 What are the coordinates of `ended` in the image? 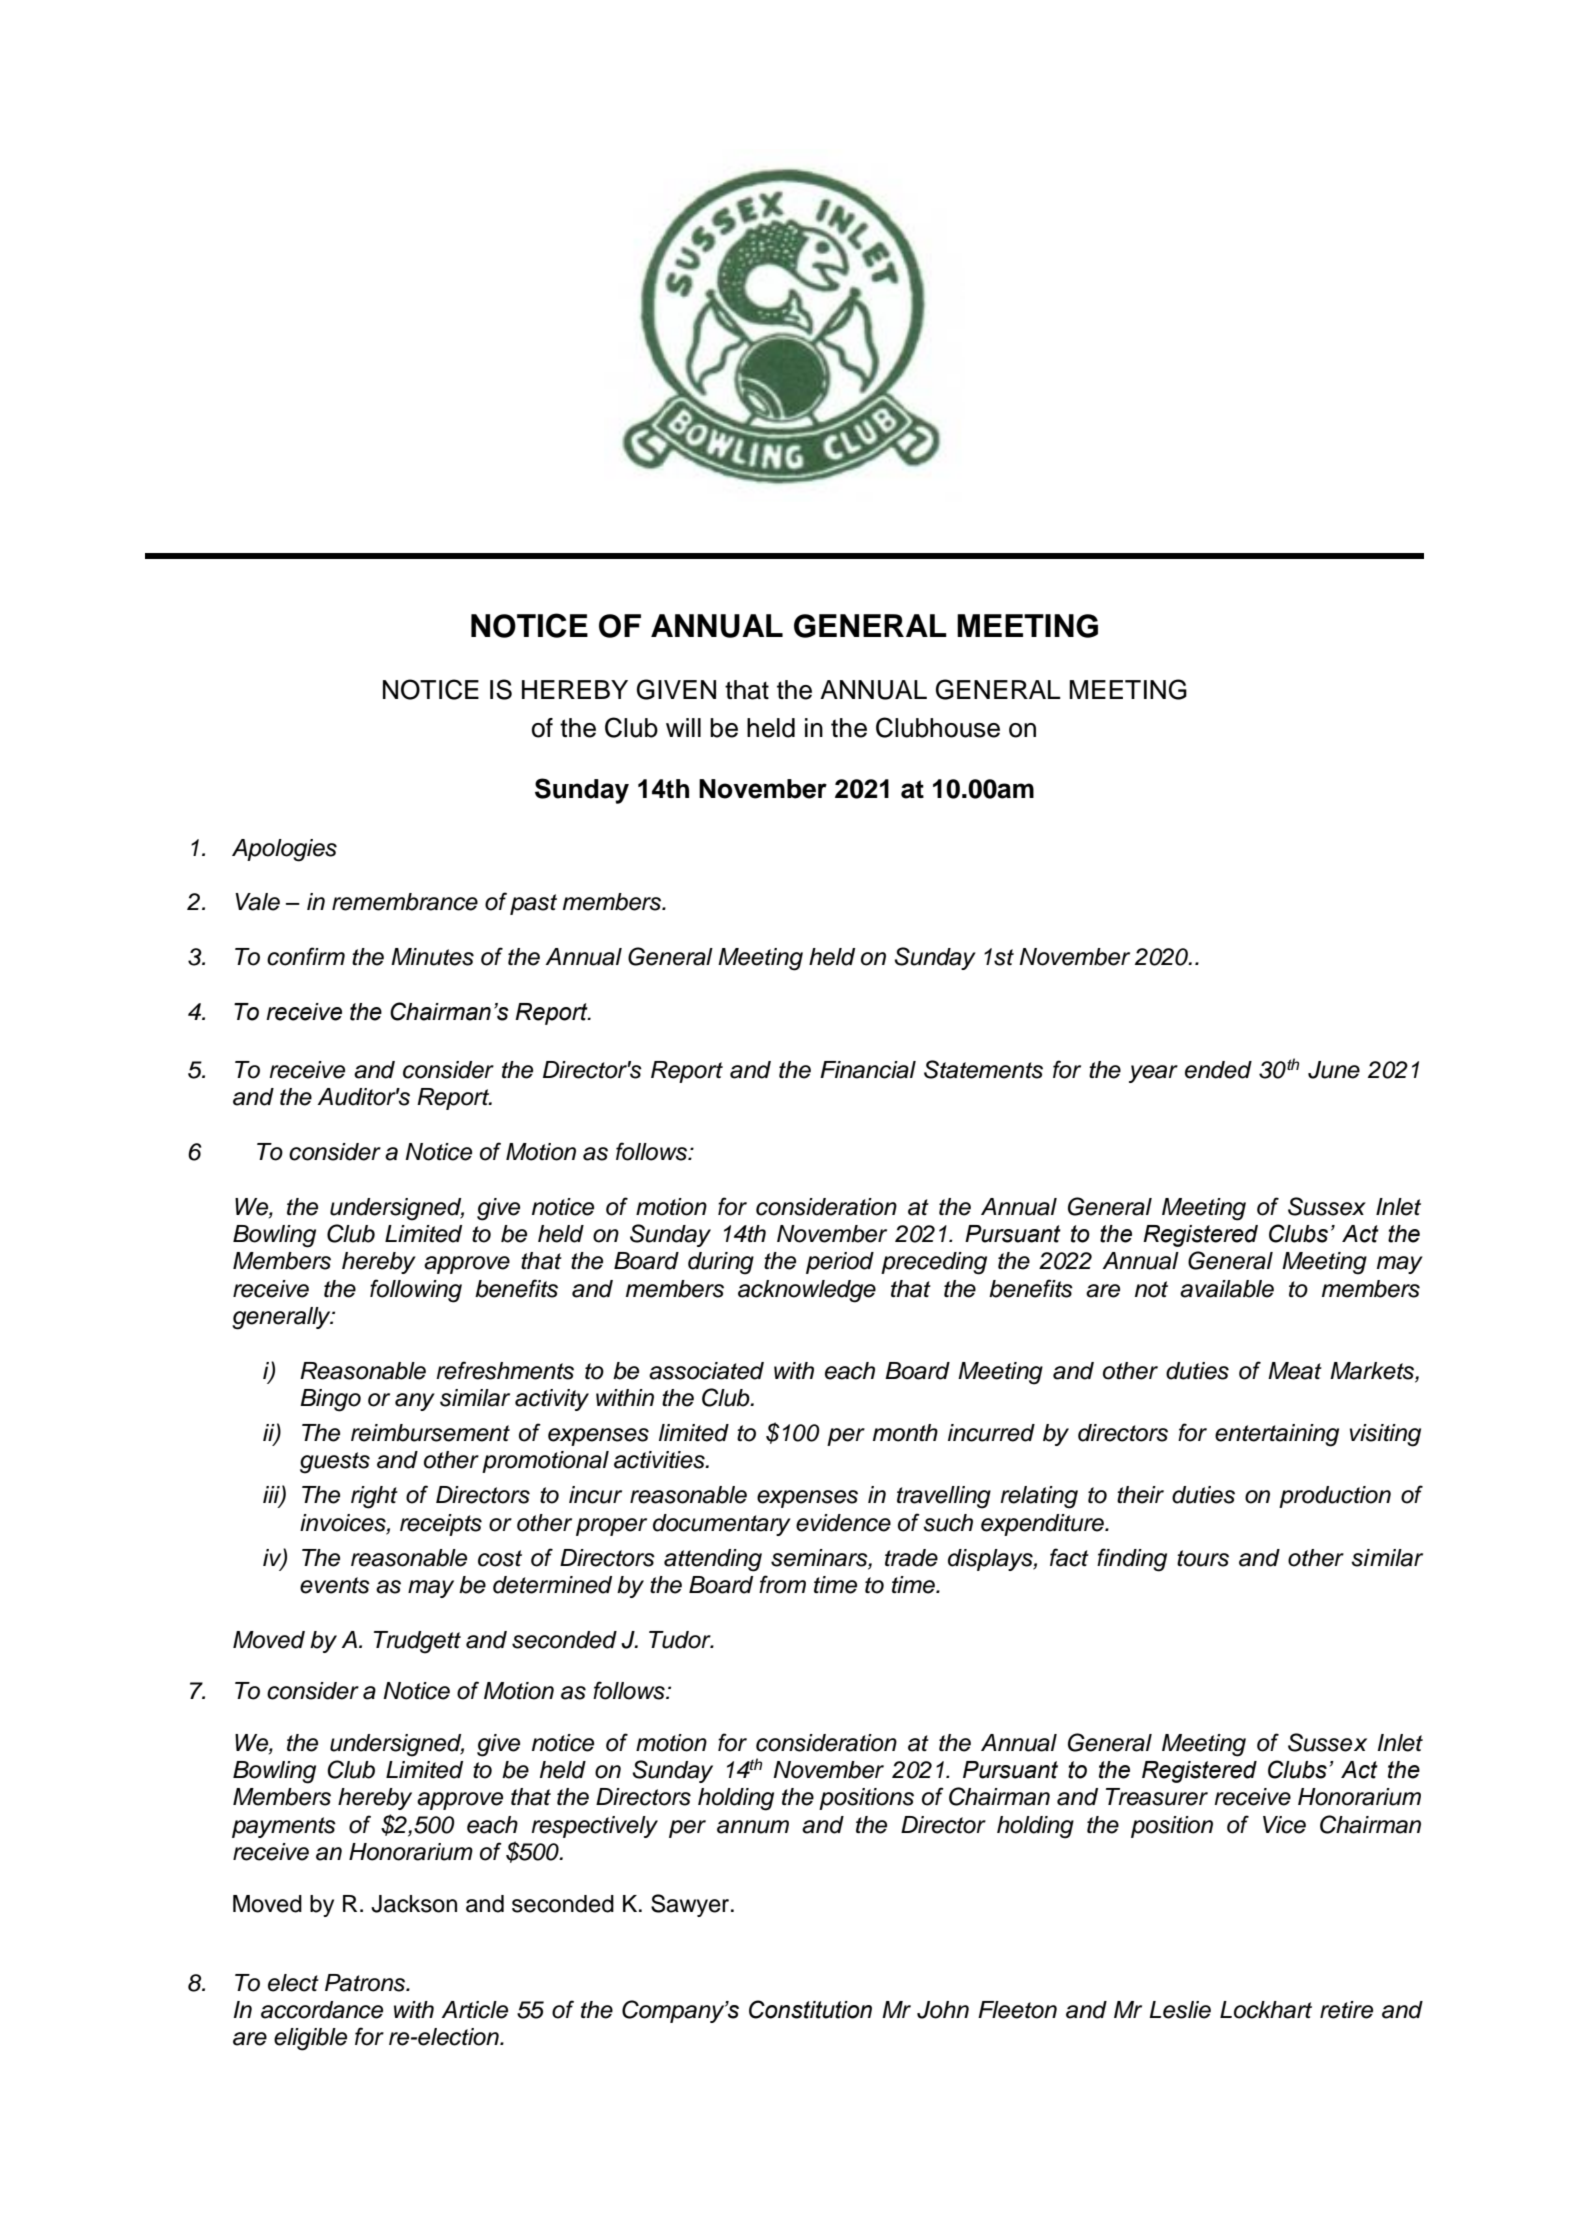 It's located at (1218, 1070).
